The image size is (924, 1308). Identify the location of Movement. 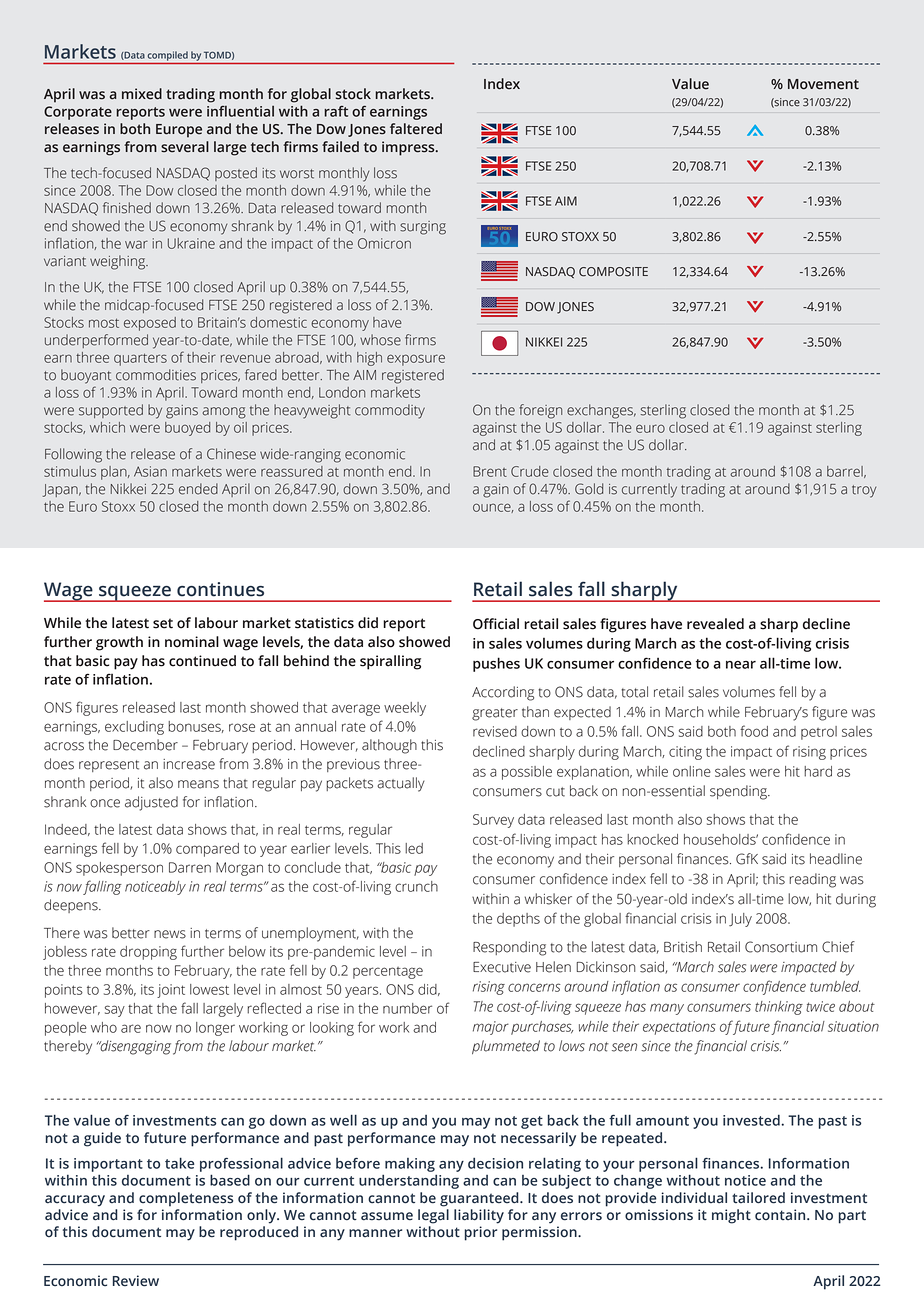
(823, 84).
